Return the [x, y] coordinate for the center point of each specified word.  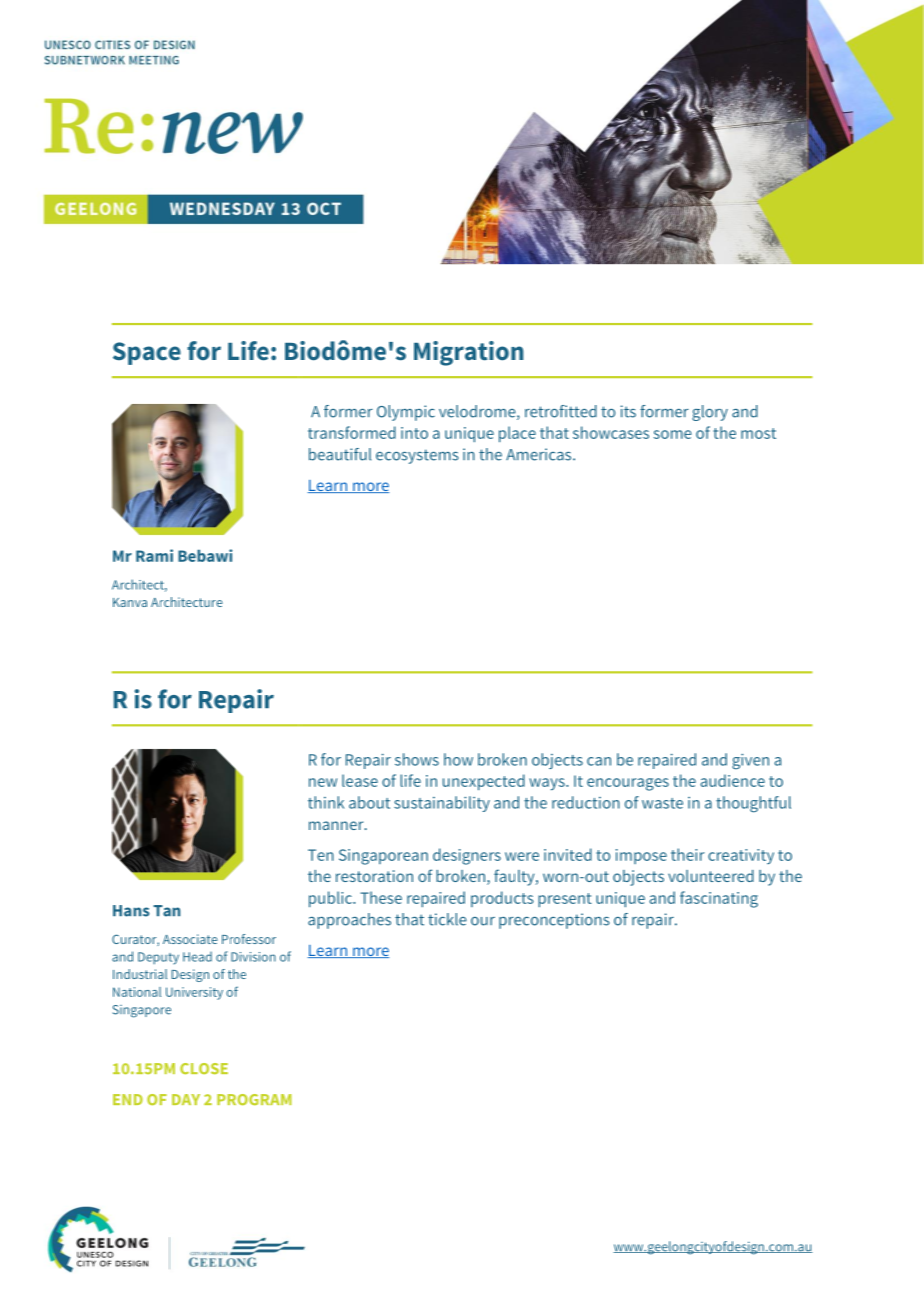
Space [147, 353]
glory [710, 413]
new [323, 782]
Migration [469, 353]
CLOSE [204, 1068]
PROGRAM [254, 1099]
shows [417, 759]
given [750, 762]
